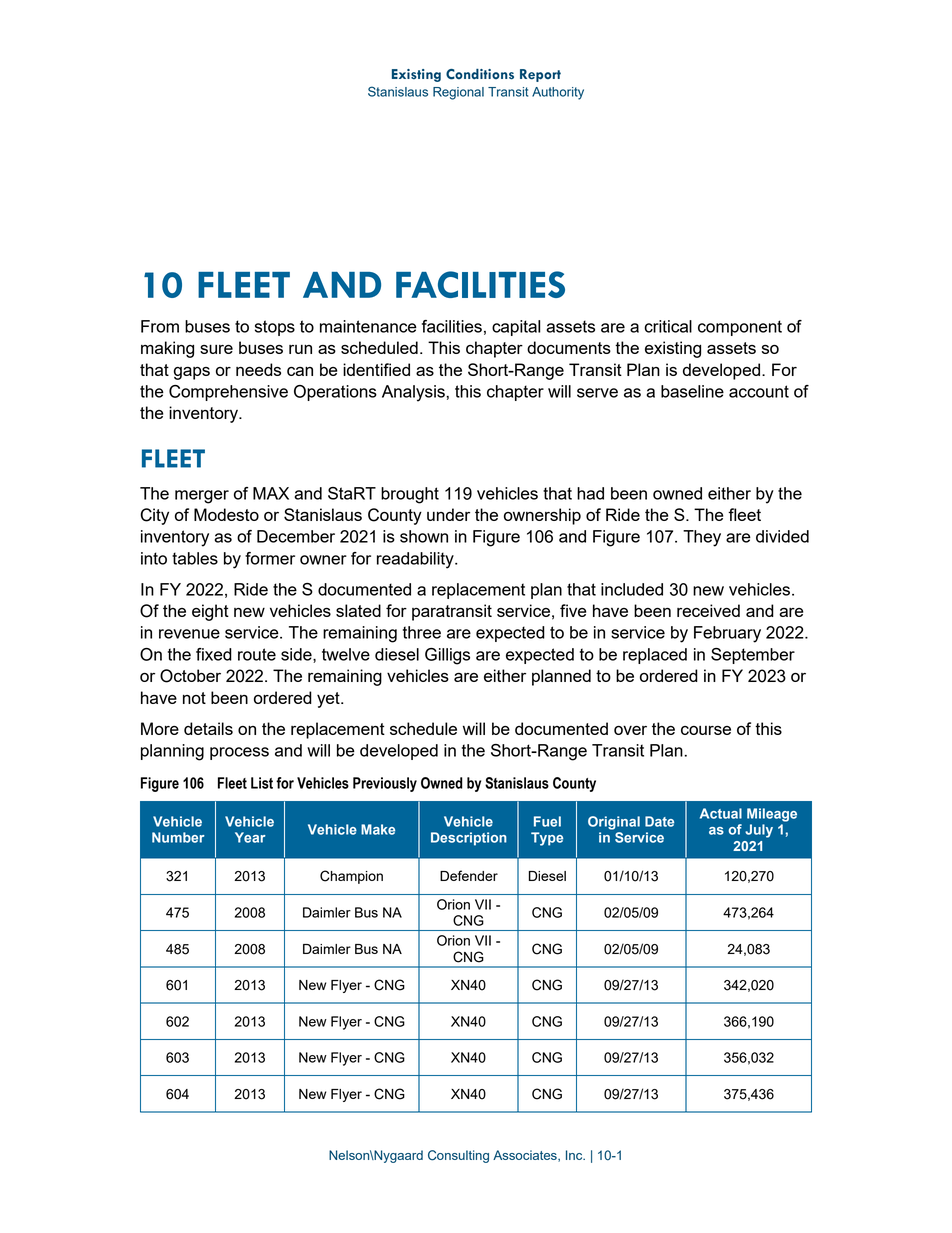 The width and height of the image is (952, 1233). What do you see at coordinates (708, 610) in the image?
I see `received` at bounding box center [708, 610].
